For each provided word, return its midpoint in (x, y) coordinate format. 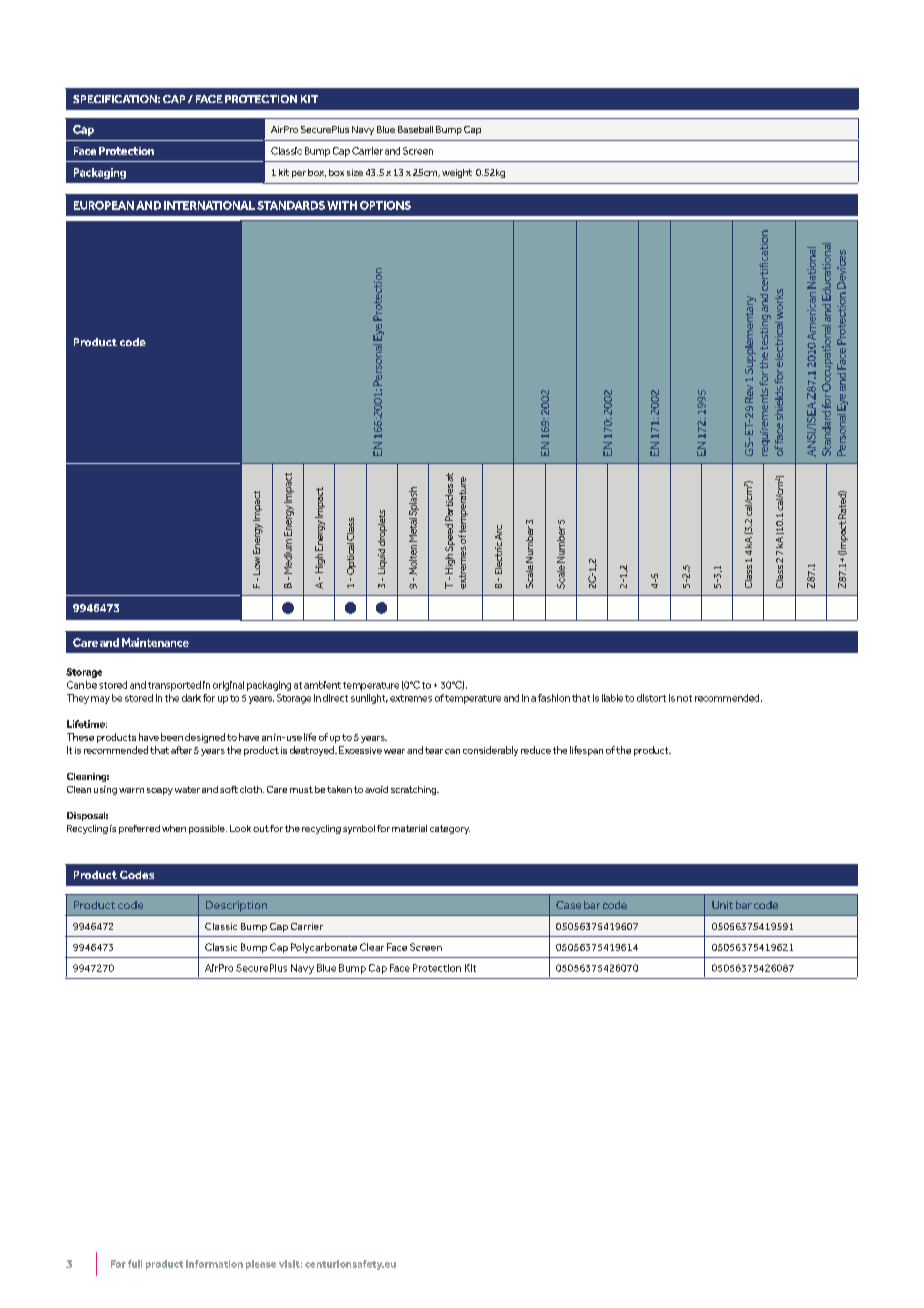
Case (568, 905)
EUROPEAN (104, 205)
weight (457, 173)
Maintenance (155, 642)
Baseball (415, 129)
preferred (139, 829)
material (409, 828)
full (135, 1264)
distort (651, 698)
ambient (322, 685)
